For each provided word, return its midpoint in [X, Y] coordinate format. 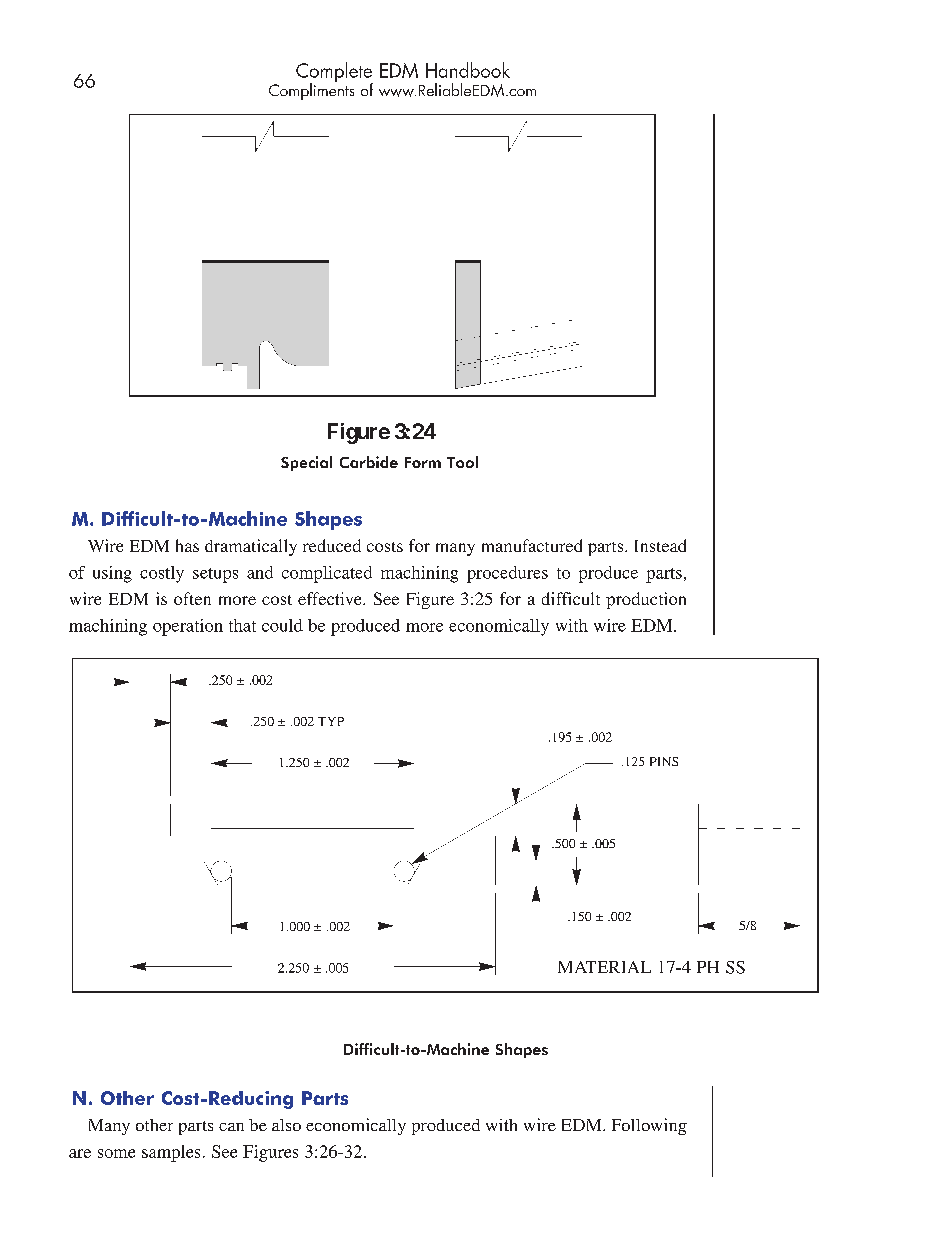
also [286, 1125]
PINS [664, 761]
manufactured [532, 545]
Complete [334, 73]
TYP [331, 721]
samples [171, 1153]
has [187, 545]
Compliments [311, 90]
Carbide [369, 462]
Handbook [468, 70]
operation [188, 627]
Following [649, 1126]
